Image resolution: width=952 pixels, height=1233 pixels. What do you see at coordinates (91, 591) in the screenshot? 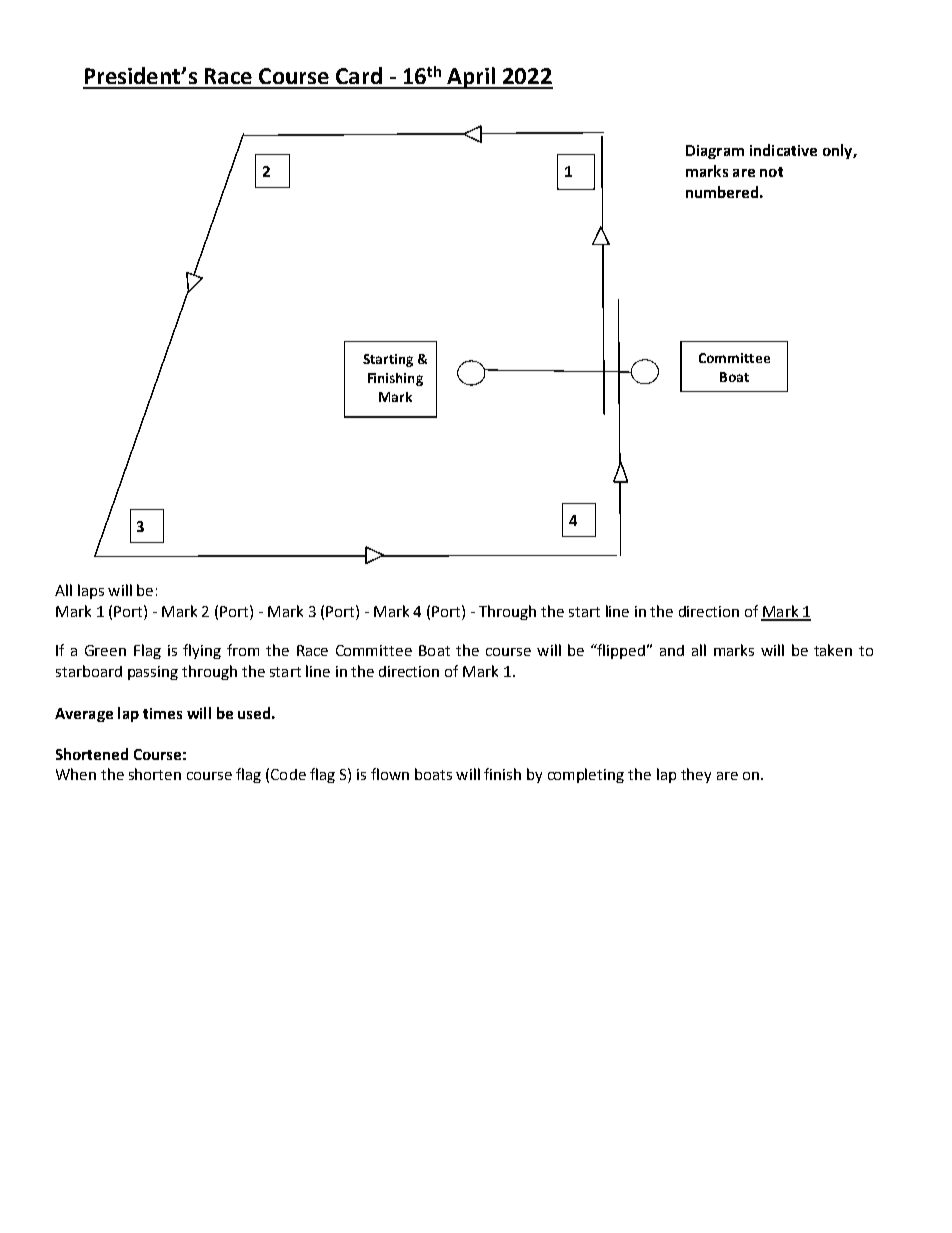
I see `laps` at bounding box center [91, 591].
